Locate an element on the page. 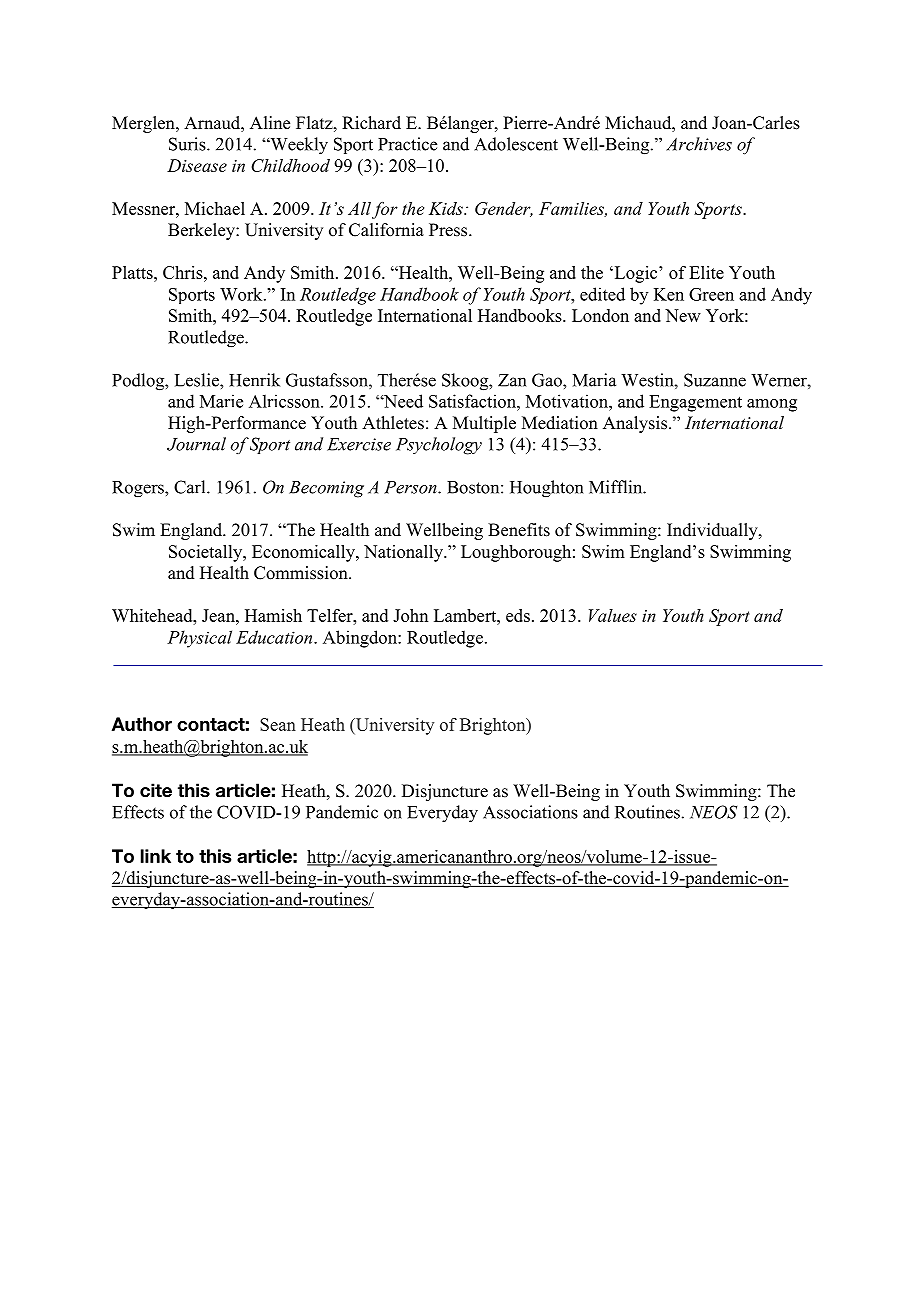  Values is located at coordinates (613, 615).
